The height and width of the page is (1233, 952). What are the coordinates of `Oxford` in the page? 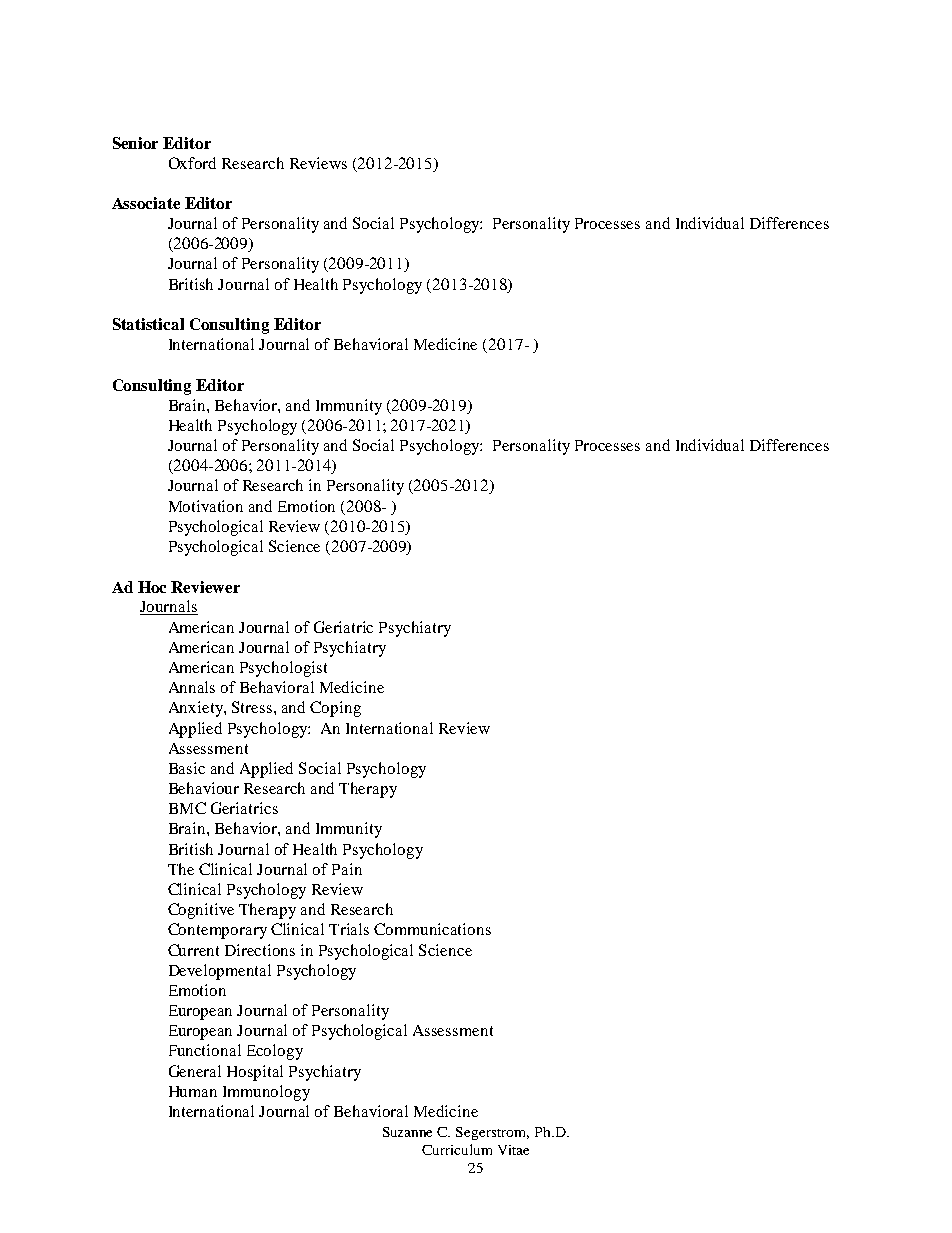 It's located at (192, 163).
